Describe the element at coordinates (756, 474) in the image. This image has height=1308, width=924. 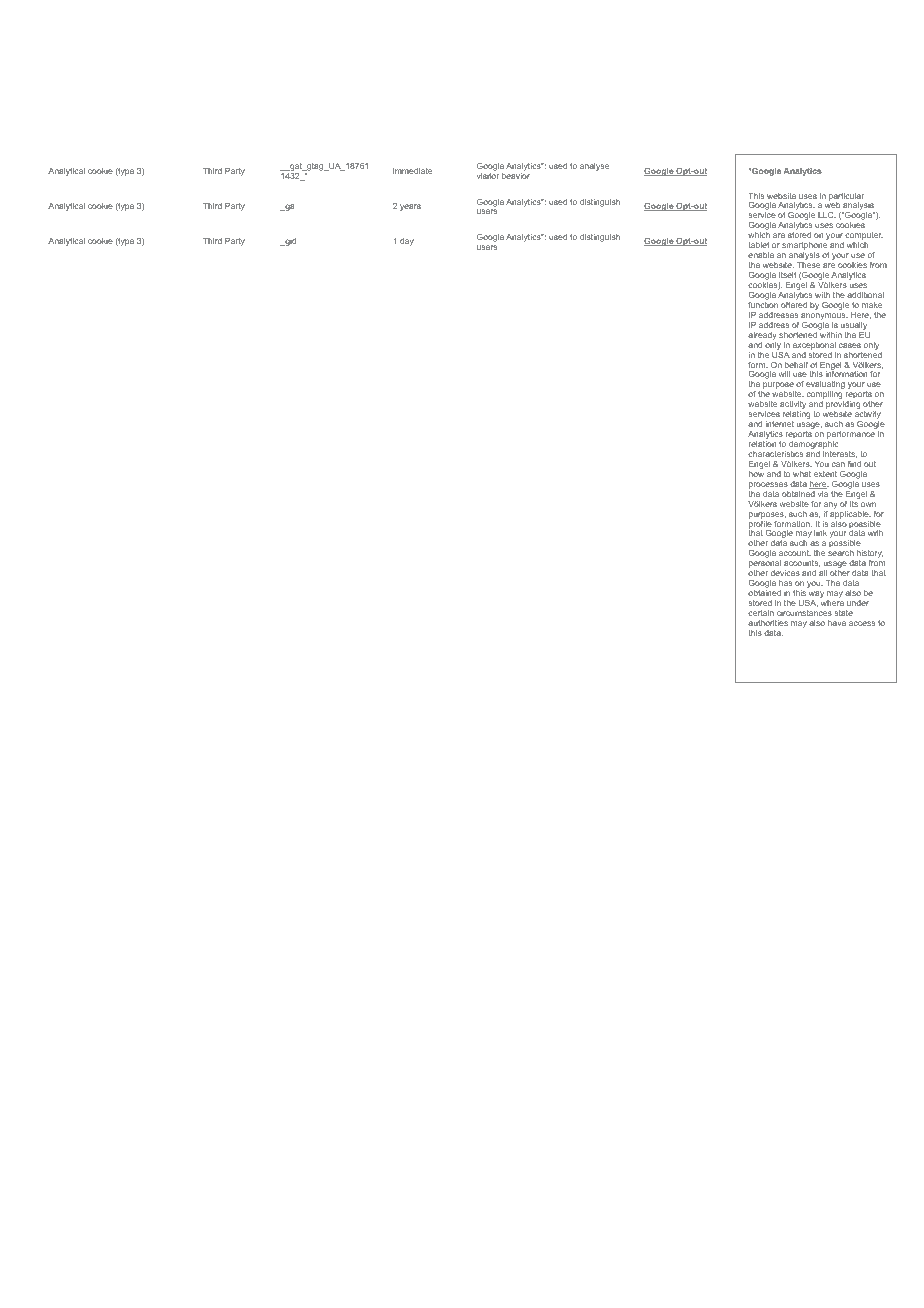
I see `how` at that location.
